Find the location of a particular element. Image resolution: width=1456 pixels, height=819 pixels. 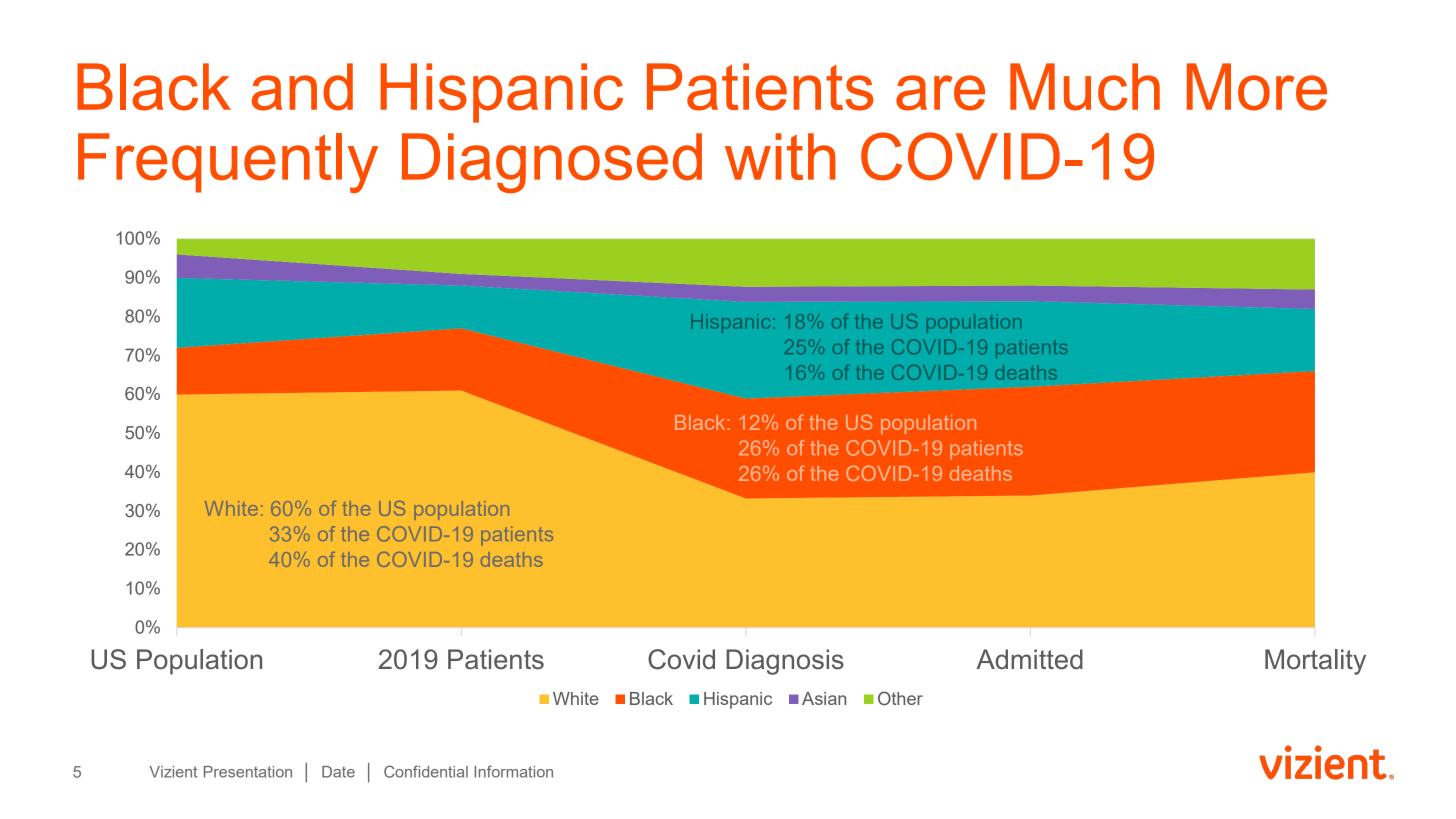

and is located at coordinates (302, 87).
